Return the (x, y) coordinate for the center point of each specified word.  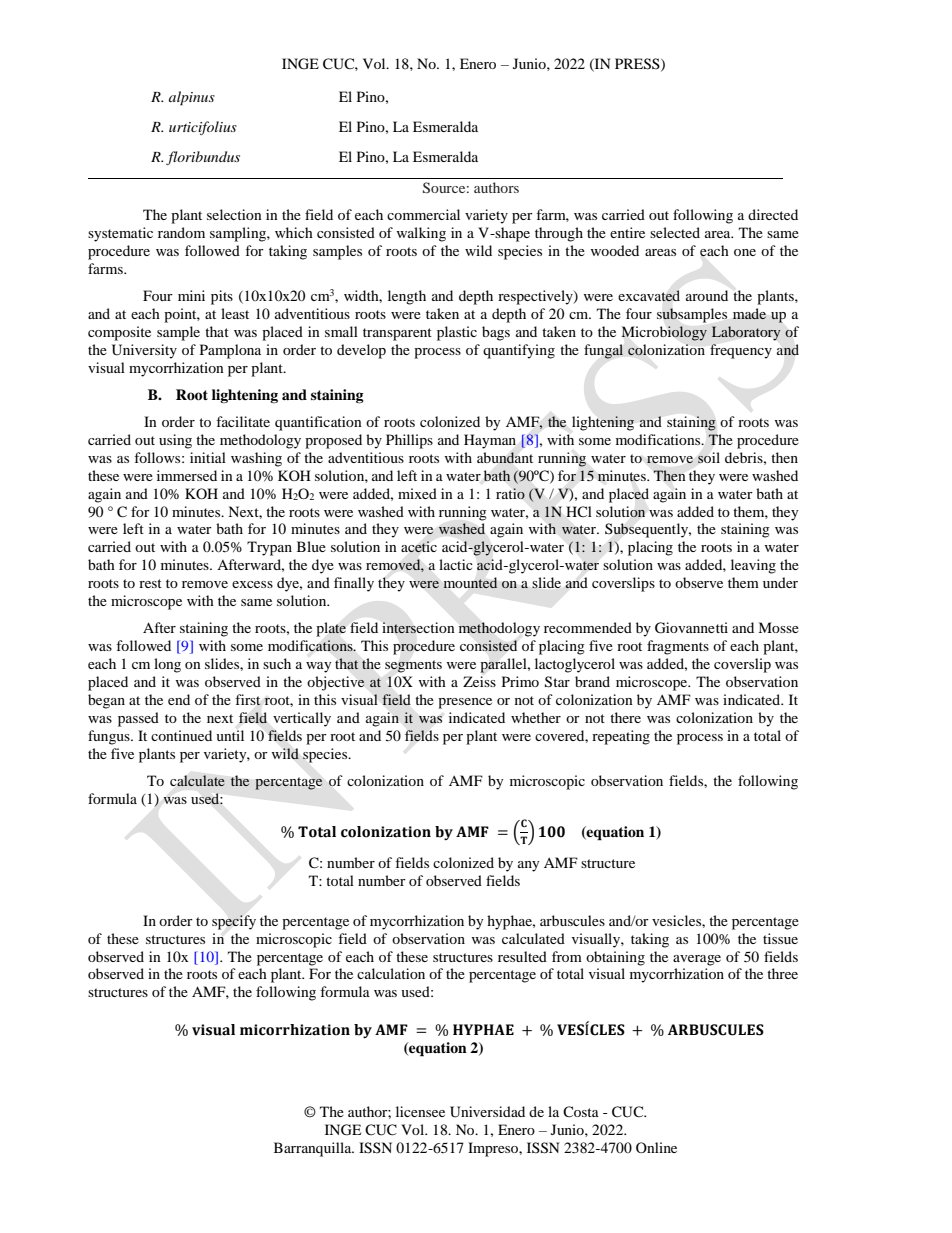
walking (421, 234)
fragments (678, 647)
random (181, 232)
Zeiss (479, 681)
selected (675, 232)
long (167, 665)
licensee (420, 1111)
